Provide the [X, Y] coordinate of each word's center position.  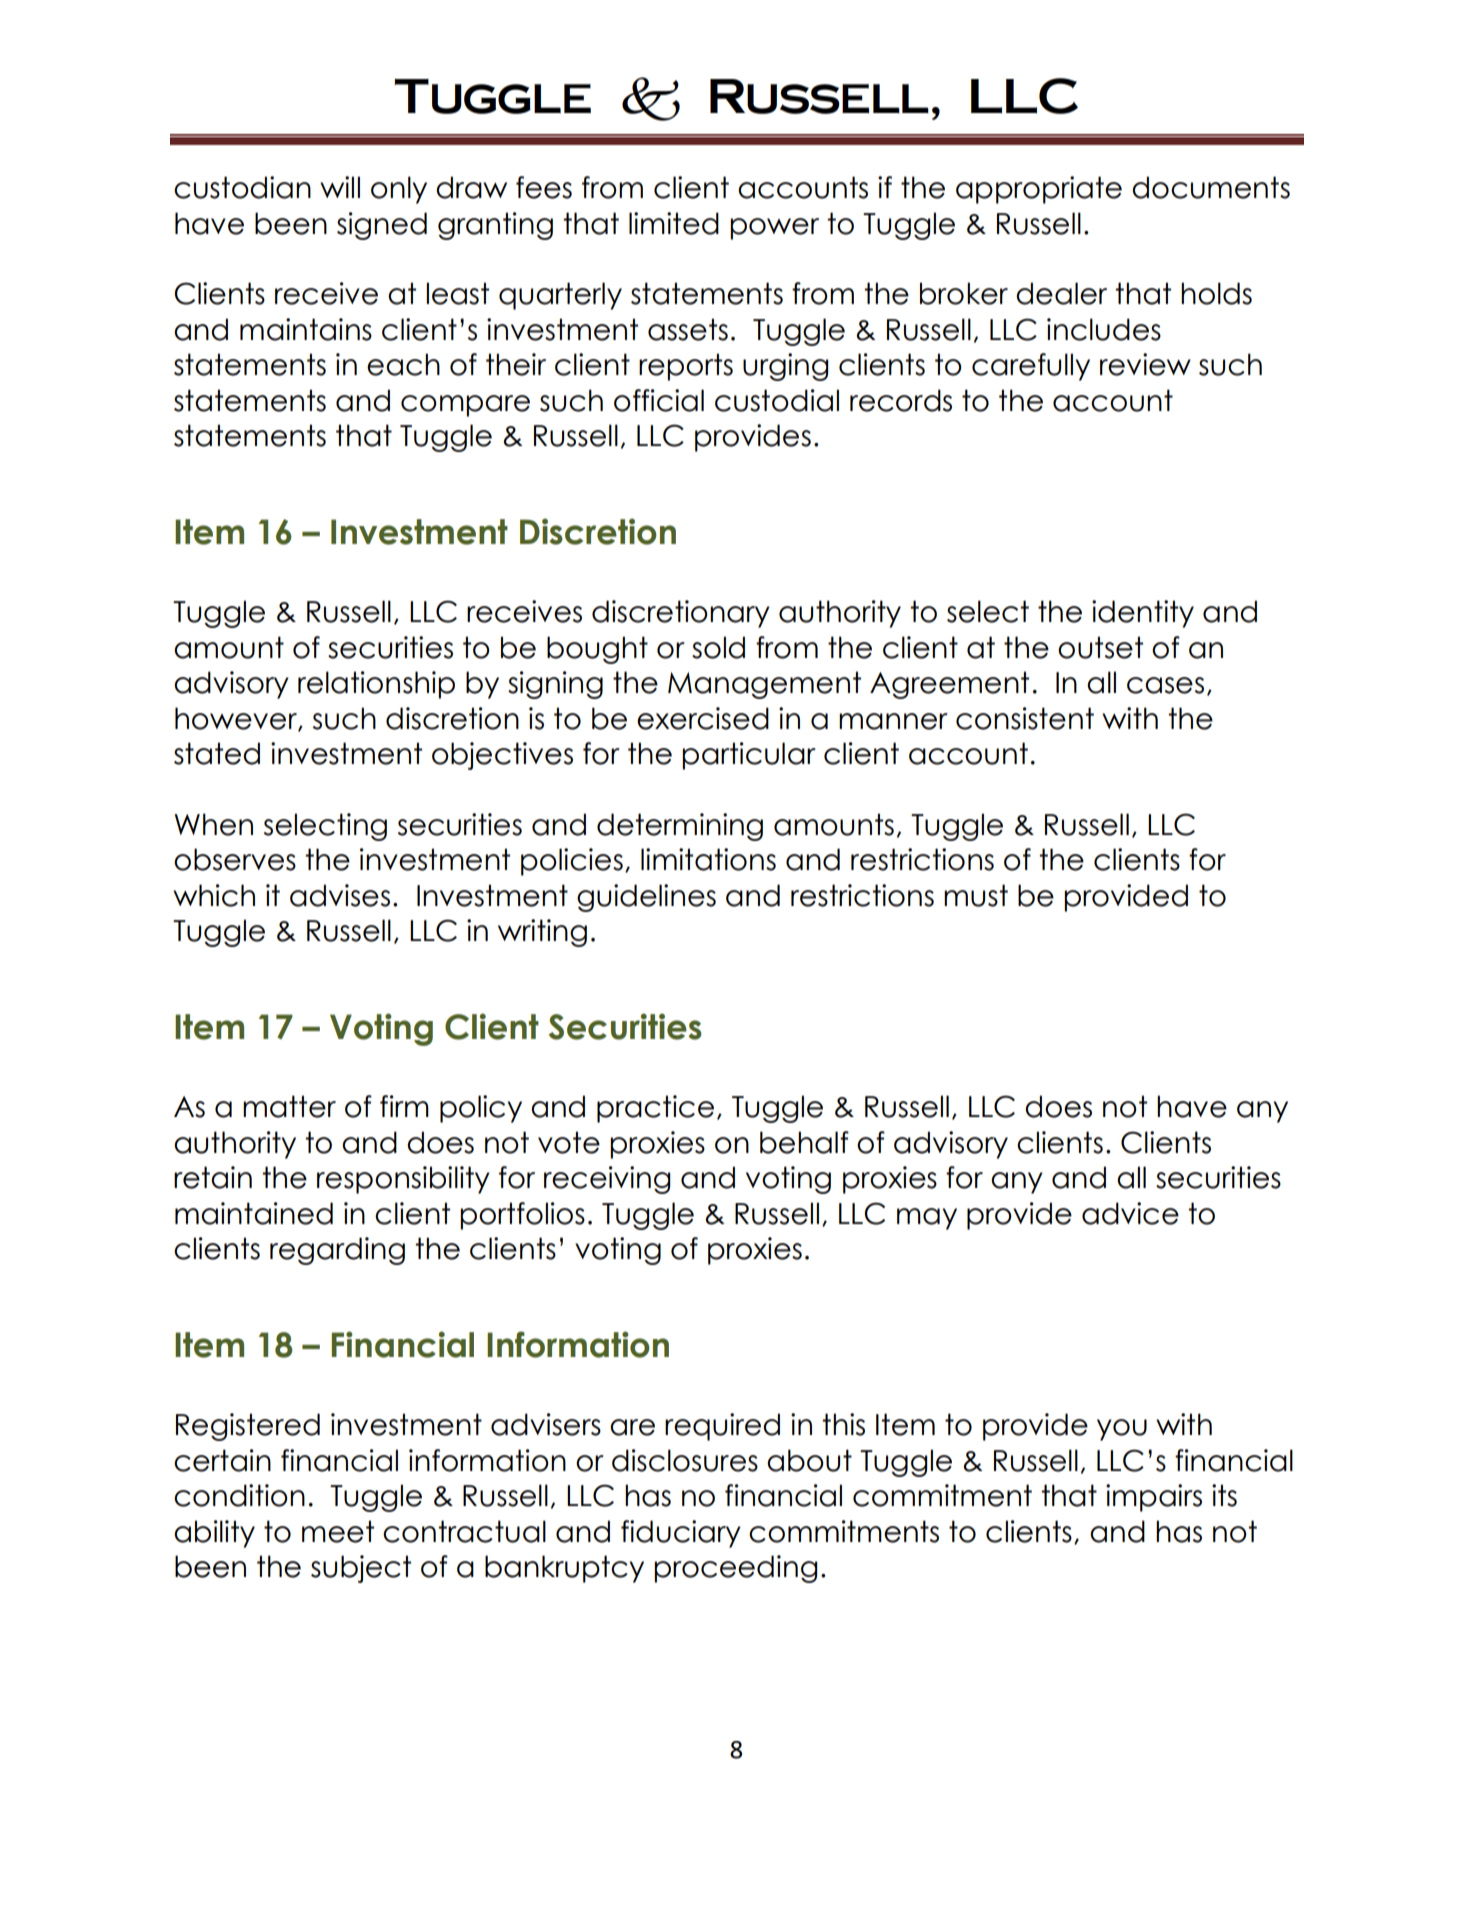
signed [382, 226]
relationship [376, 685]
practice [655, 1109]
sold [718, 647]
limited [674, 223]
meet [338, 1531]
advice [1130, 1213]
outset [1100, 647]
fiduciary [681, 1534]
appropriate [1039, 190]
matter [289, 1106]
